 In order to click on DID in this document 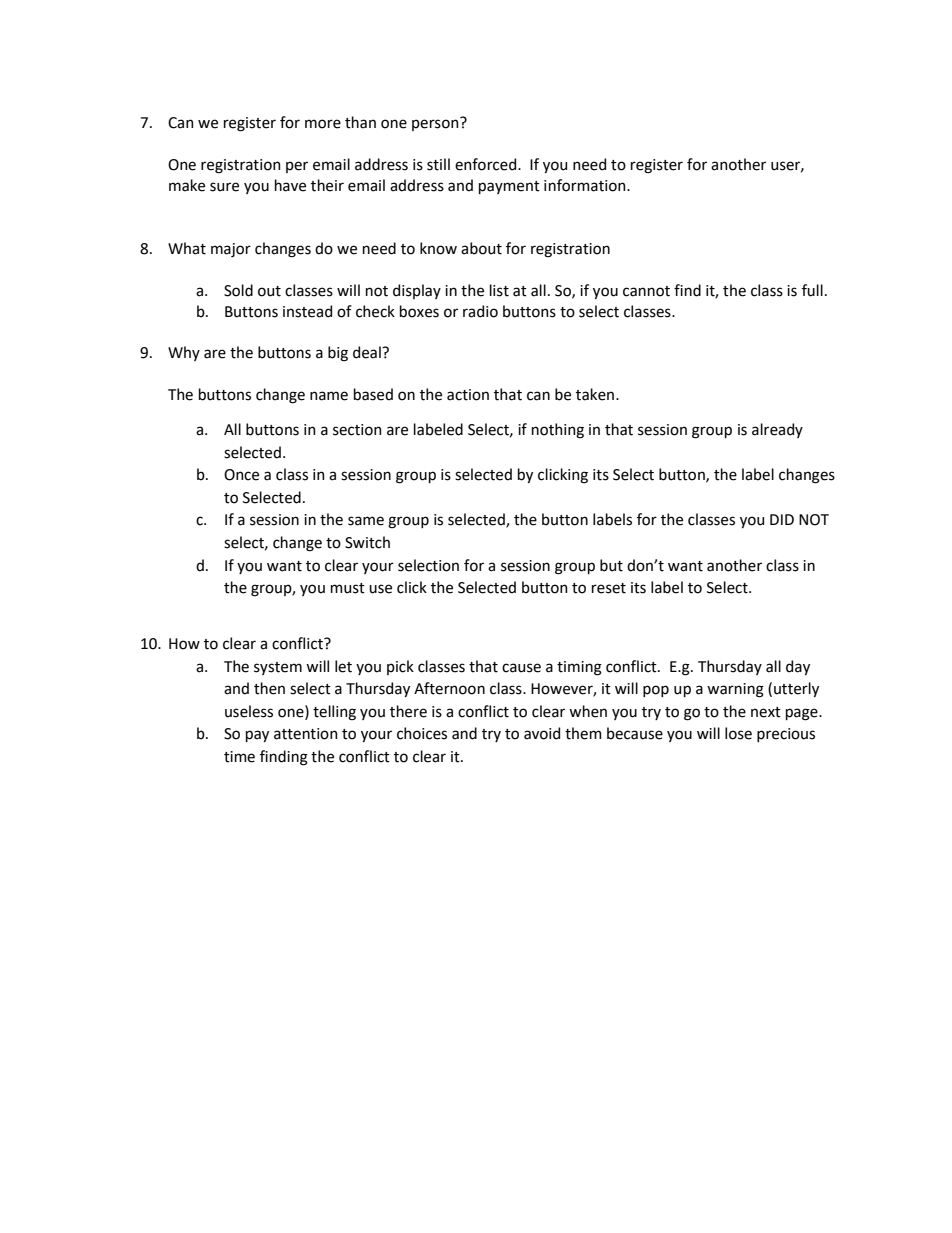, I will do `click(782, 519)`.
